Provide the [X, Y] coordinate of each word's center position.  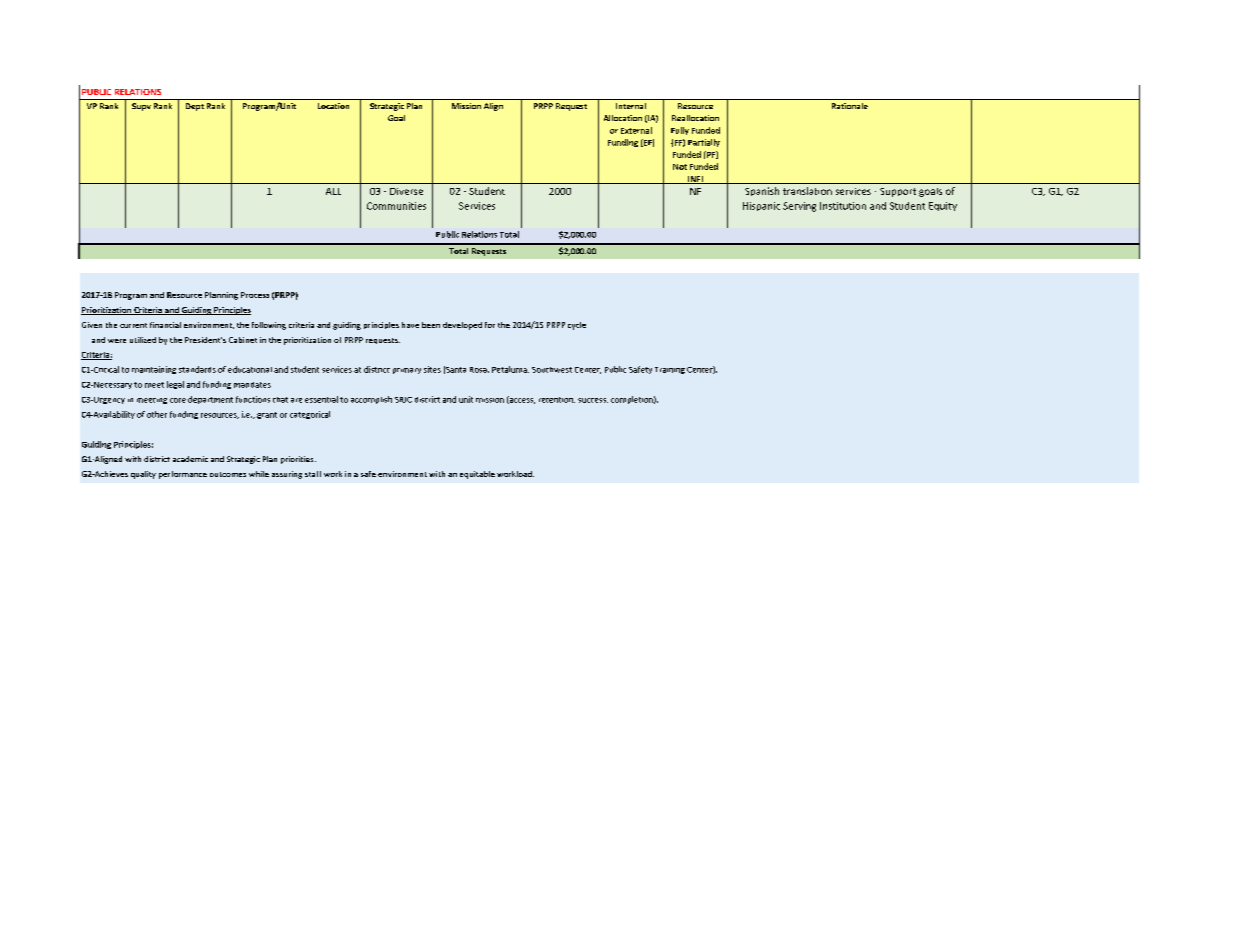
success [593, 400]
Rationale [850, 106]
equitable [477, 475]
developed [462, 326]
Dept [195, 107]
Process [255, 295]
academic [190, 459]
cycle [577, 326]
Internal [631, 106]
